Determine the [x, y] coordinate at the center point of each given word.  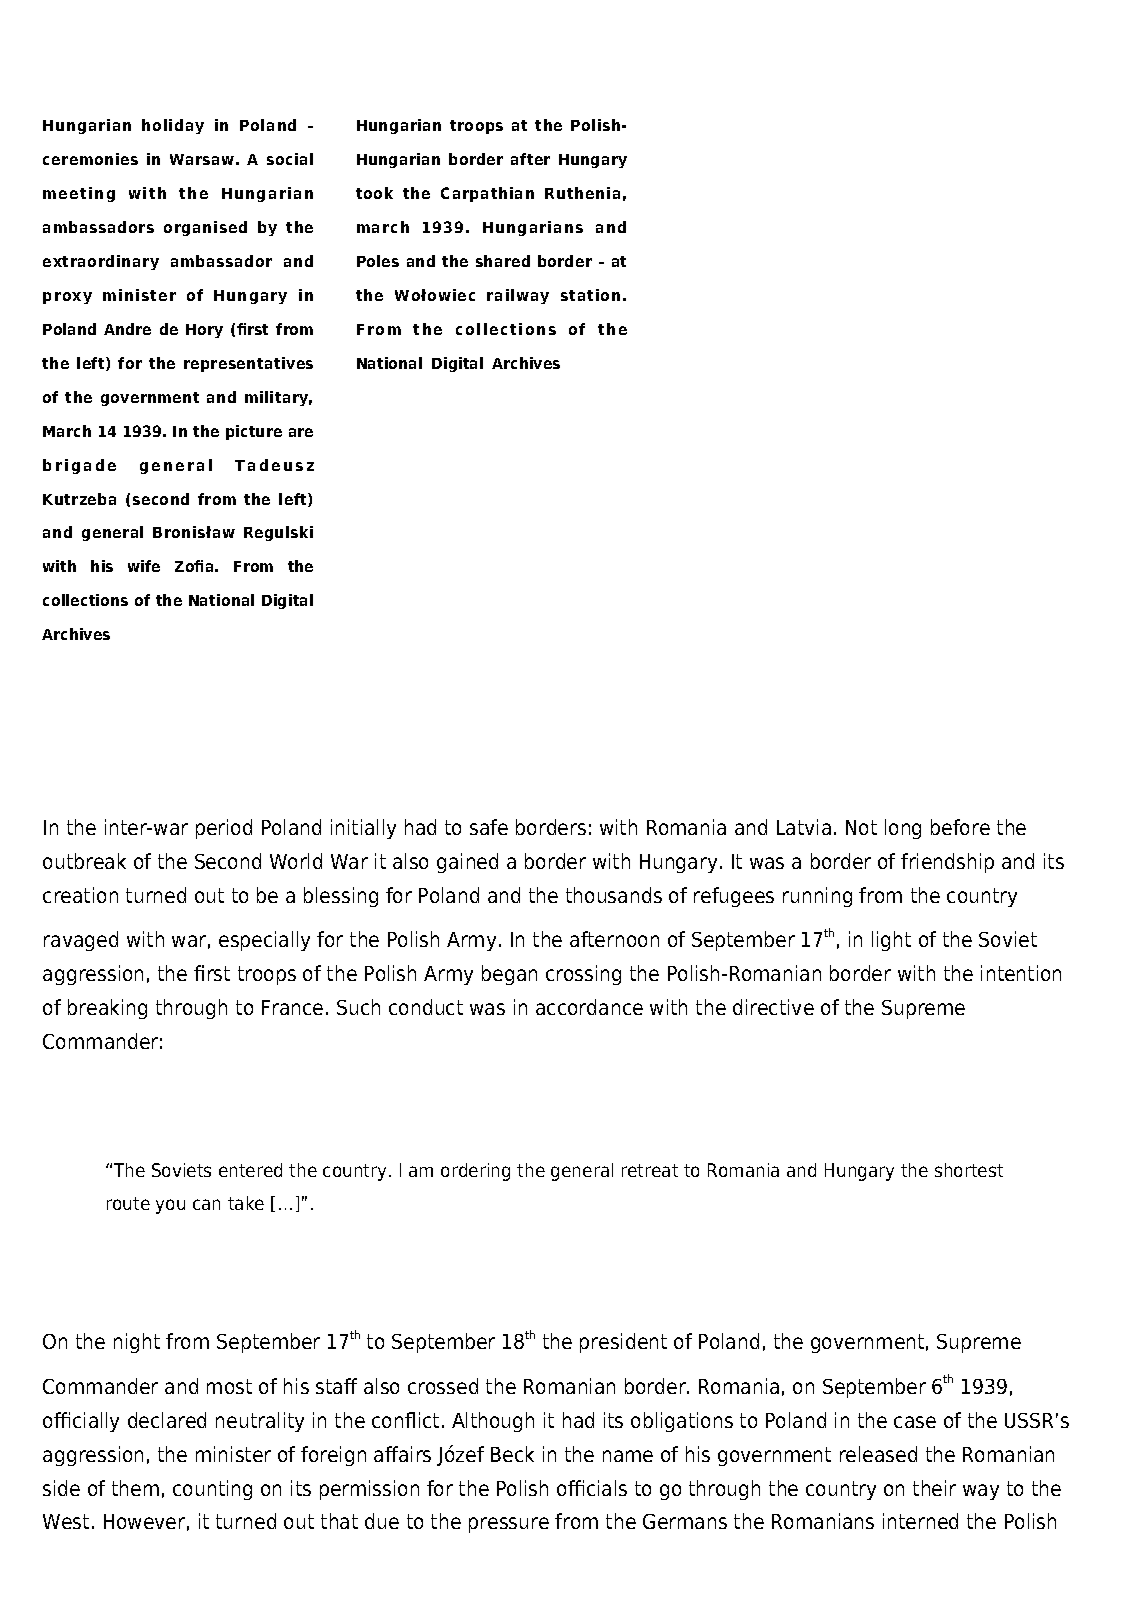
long [903, 829]
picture [254, 432]
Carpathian [487, 194]
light [891, 941]
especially [264, 941]
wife [144, 566]
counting [212, 1490]
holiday [173, 126]
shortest [969, 1170]
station [590, 295]
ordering [475, 1172]
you [170, 1206]
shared [503, 261]
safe [489, 827]
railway [518, 296]
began [509, 975]
